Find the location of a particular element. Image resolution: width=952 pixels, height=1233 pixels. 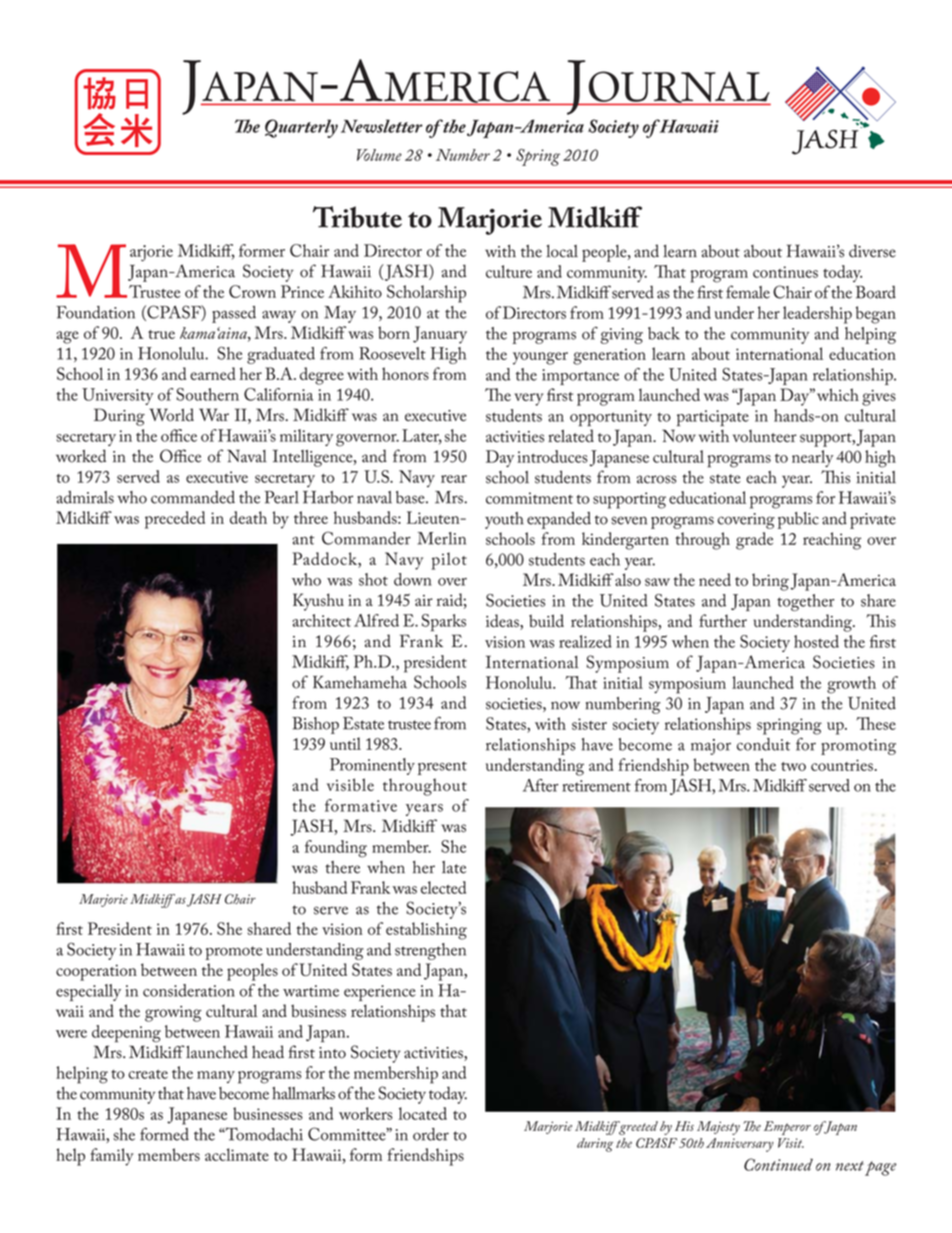

family is located at coordinates (111, 1157).
